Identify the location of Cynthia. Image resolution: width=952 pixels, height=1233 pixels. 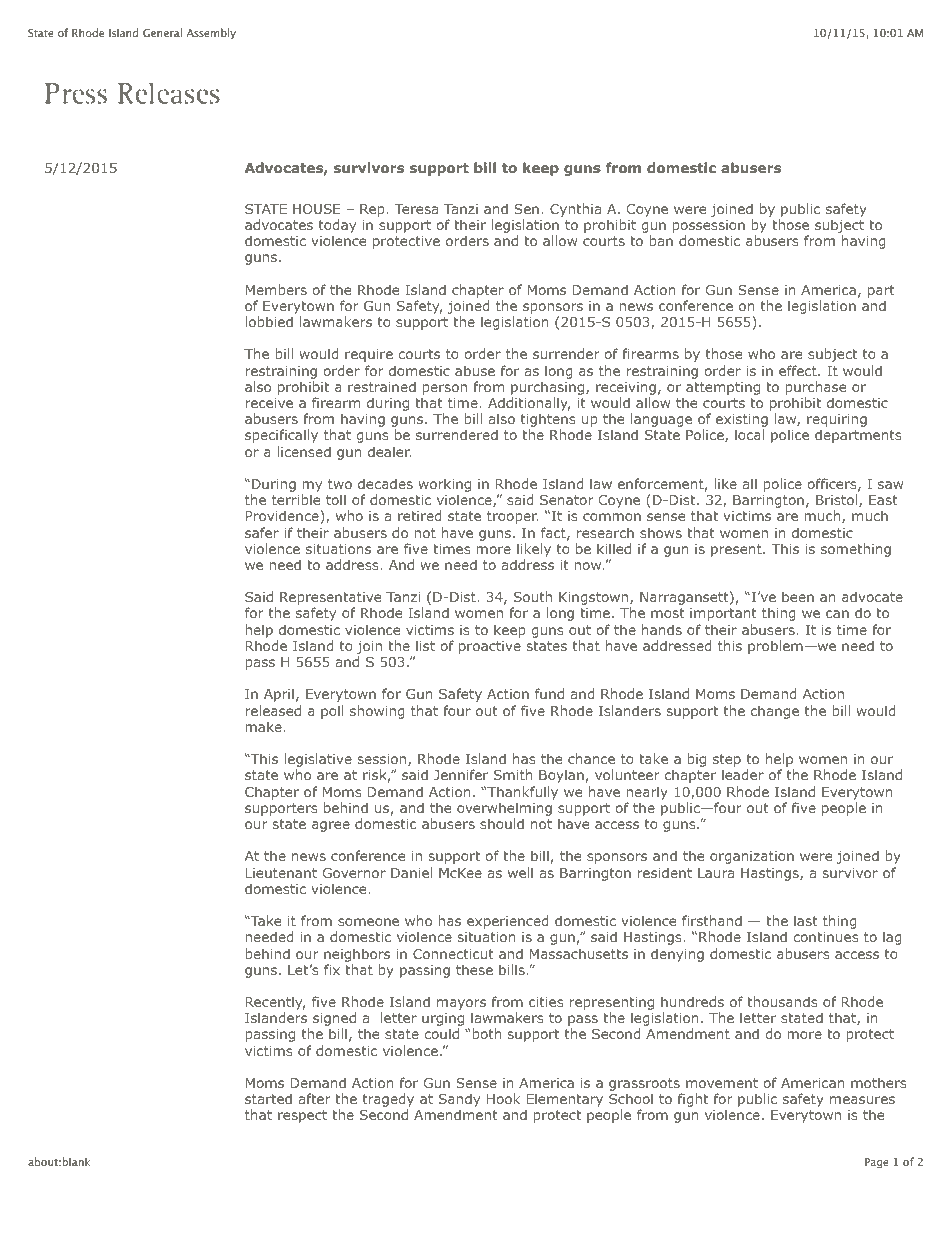
(575, 210).
